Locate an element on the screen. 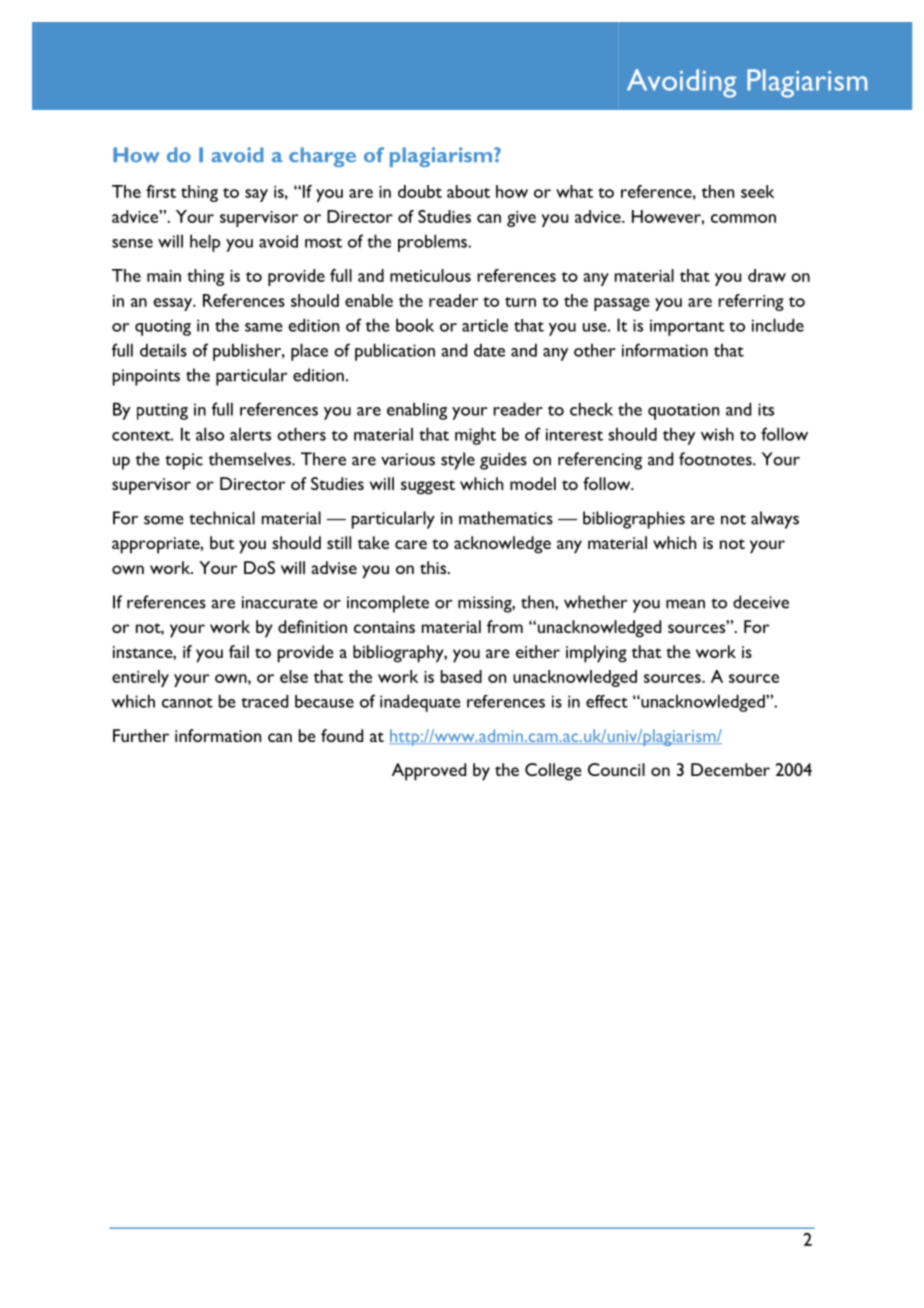 This screenshot has height=1308, width=924. this is located at coordinates (434, 567).
